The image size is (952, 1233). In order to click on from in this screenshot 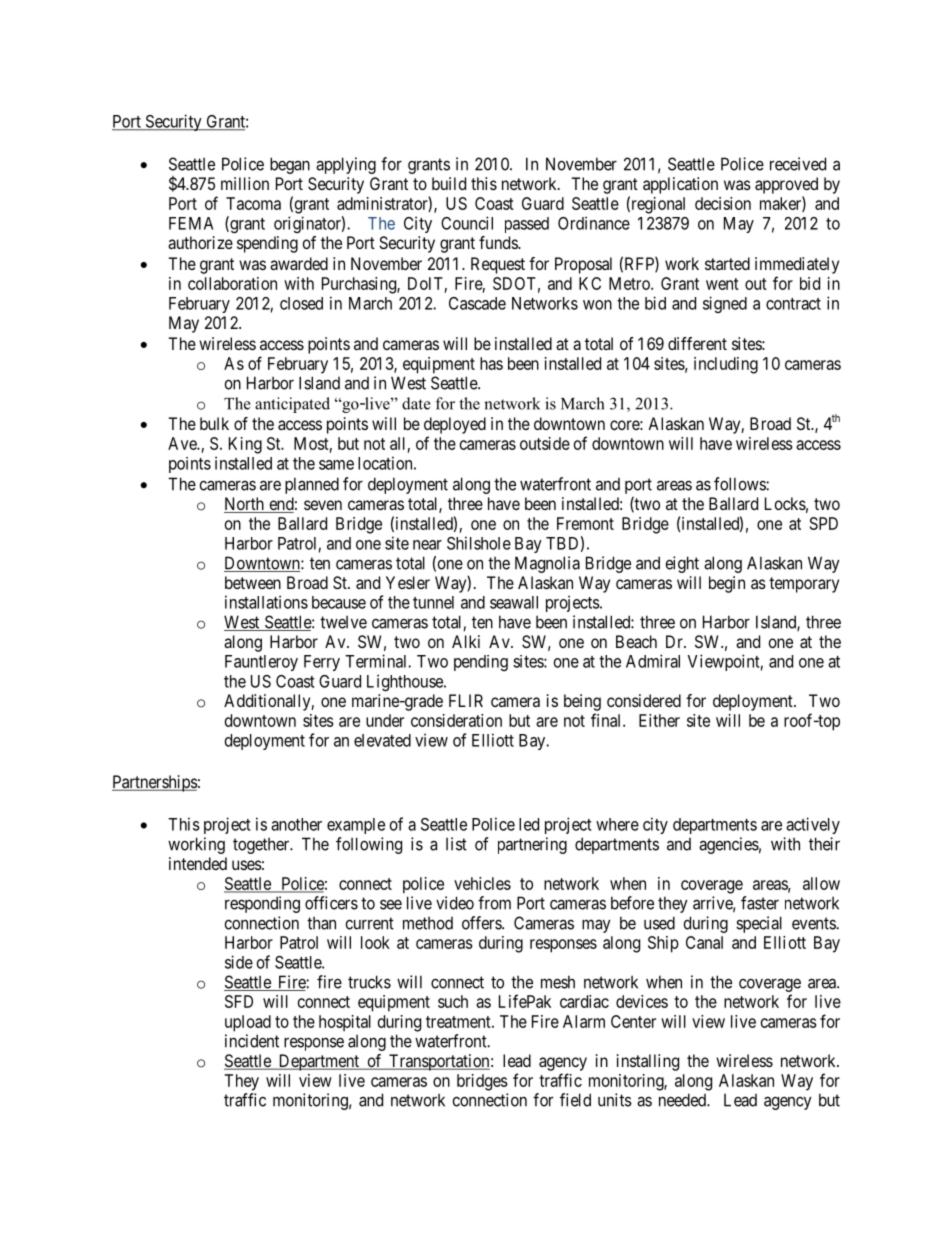, I will do `click(494, 903)`.
